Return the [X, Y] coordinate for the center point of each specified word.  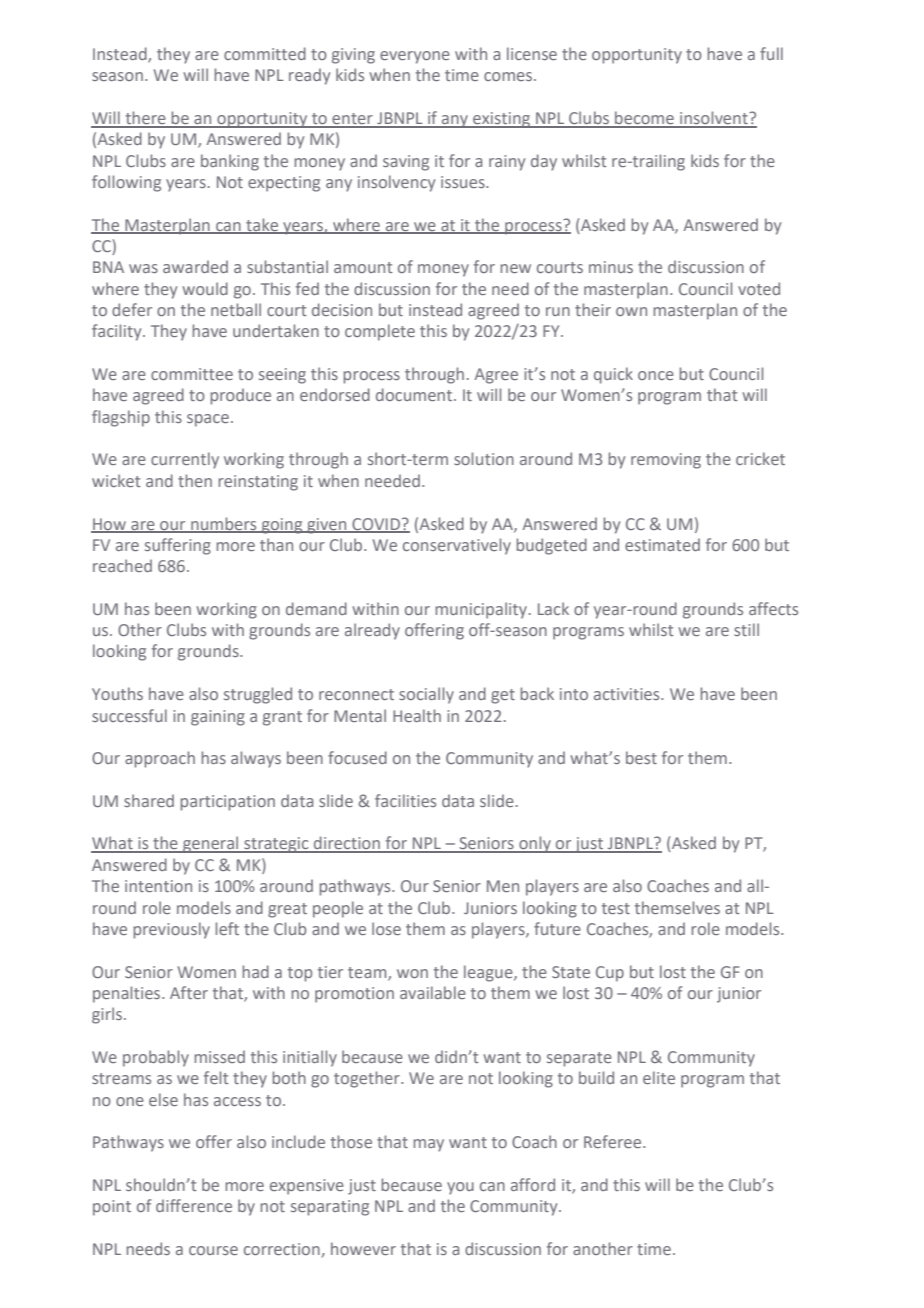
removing [666, 461]
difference [194, 1205]
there [145, 119]
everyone [415, 57]
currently [185, 460]
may [429, 1145]
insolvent [714, 119]
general [211, 844]
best [641, 757]
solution [484, 458]
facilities [405, 800]
